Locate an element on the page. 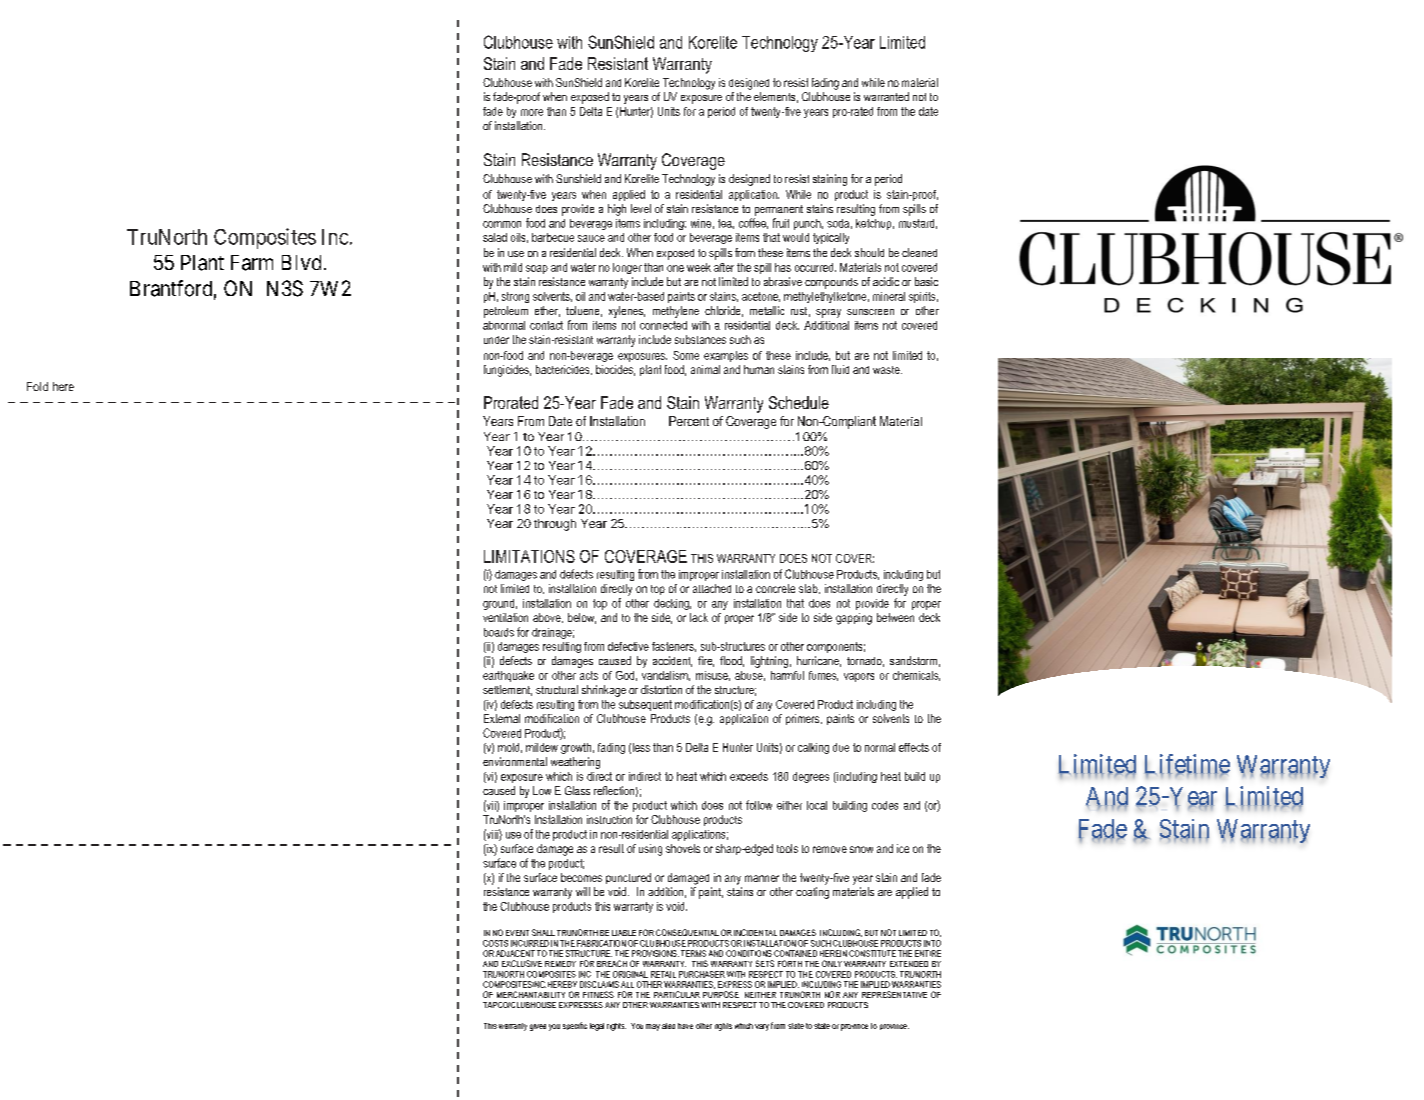 Image resolution: width=1424 pixels, height=1100 pixels. Lifetime is located at coordinates (1187, 765).
